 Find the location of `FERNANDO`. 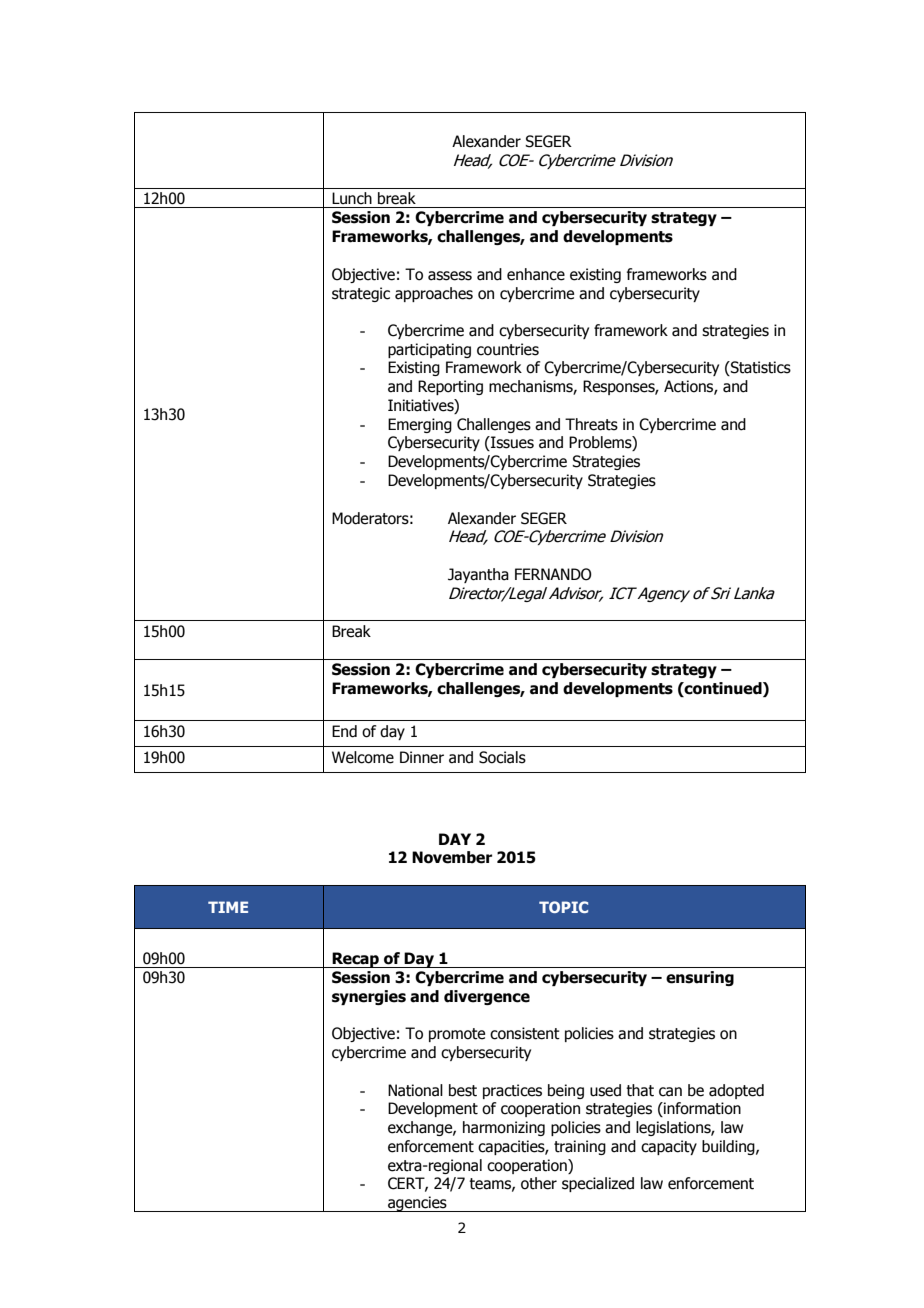

FERNANDO is located at coordinates (553, 574).
